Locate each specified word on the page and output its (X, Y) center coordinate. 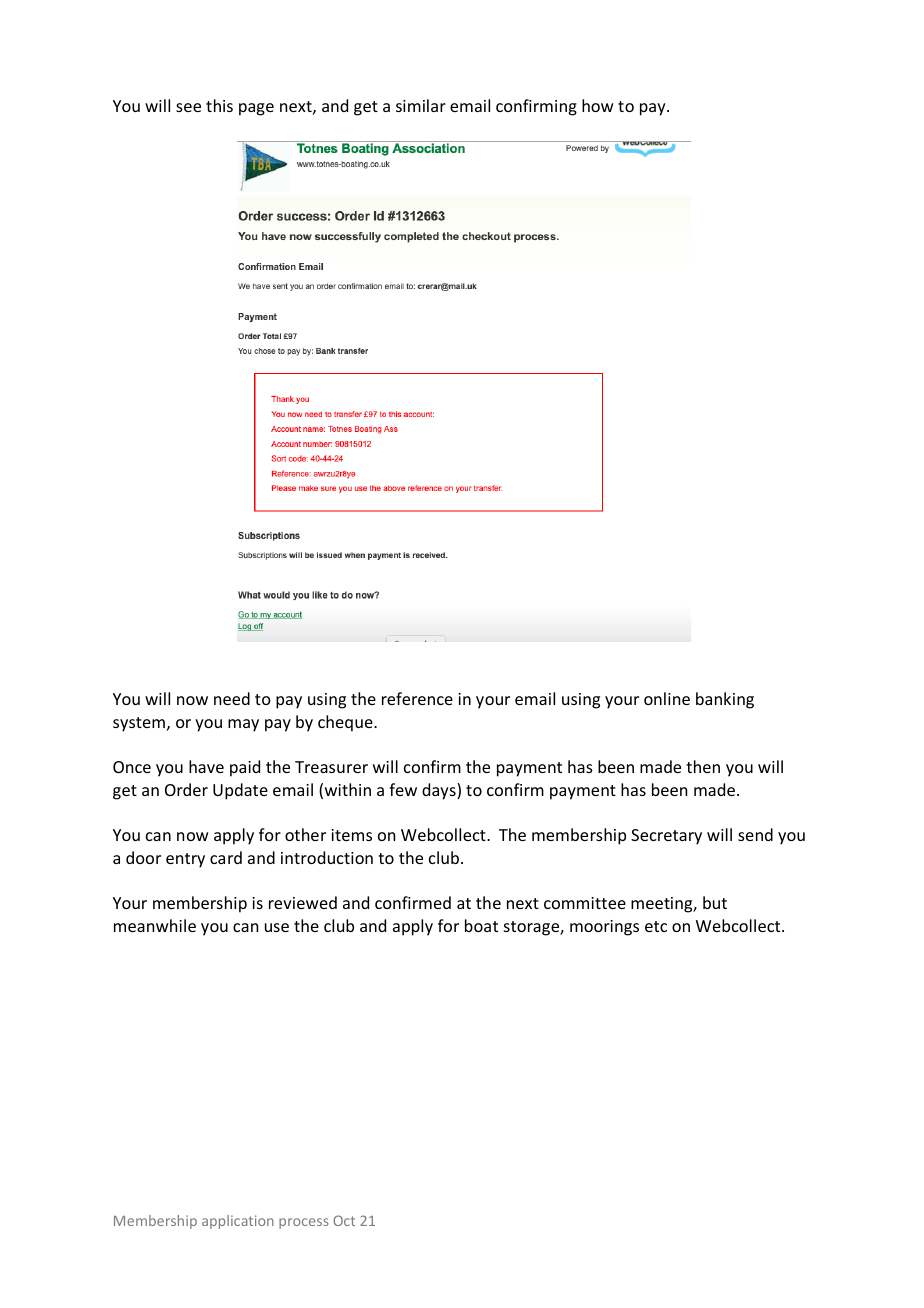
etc (656, 926)
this (219, 105)
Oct (344, 1220)
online (667, 698)
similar (421, 105)
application (238, 1222)
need (232, 698)
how (598, 105)
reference (417, 698)
